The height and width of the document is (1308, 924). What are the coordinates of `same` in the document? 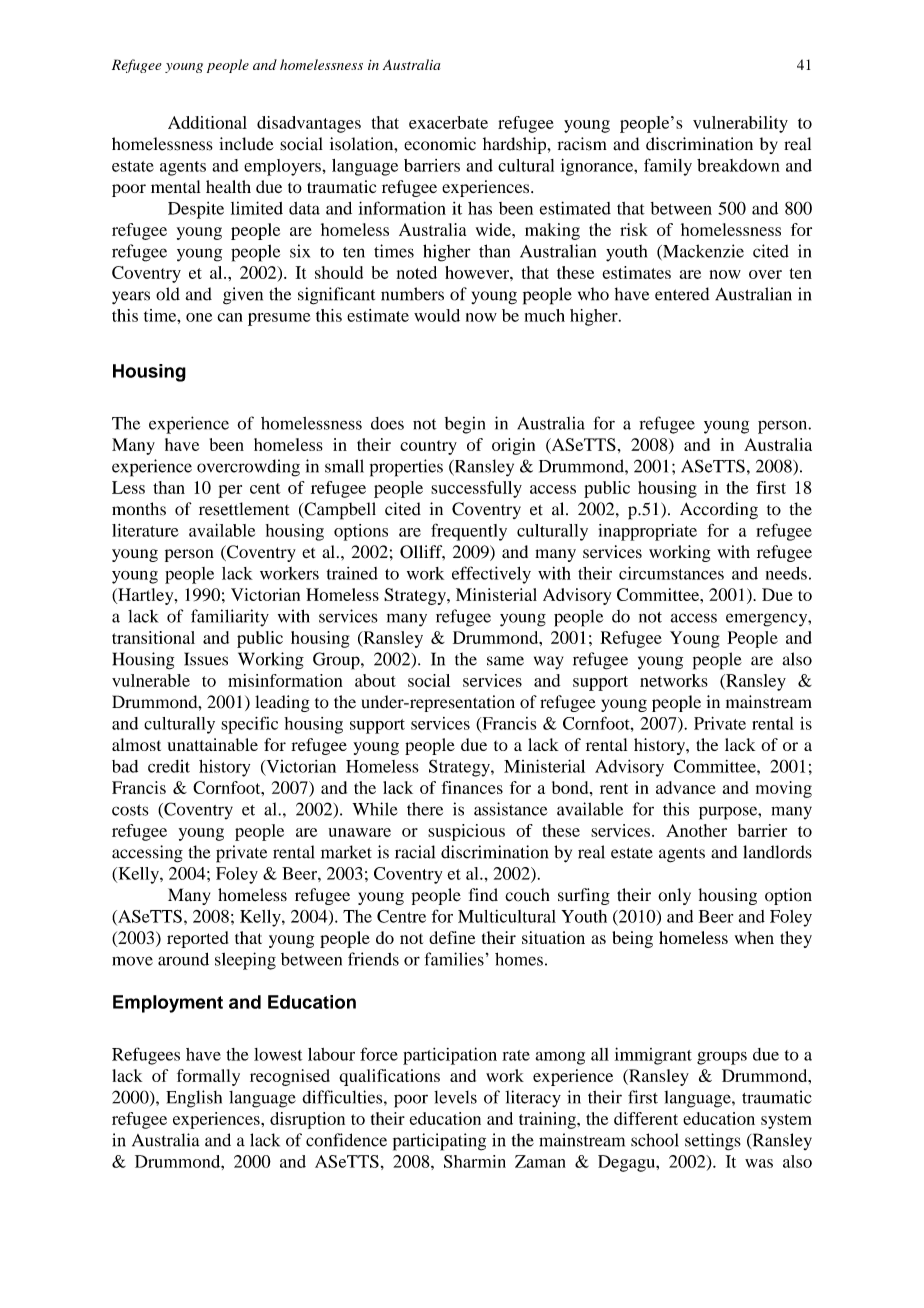 It's located at (505, 661).
